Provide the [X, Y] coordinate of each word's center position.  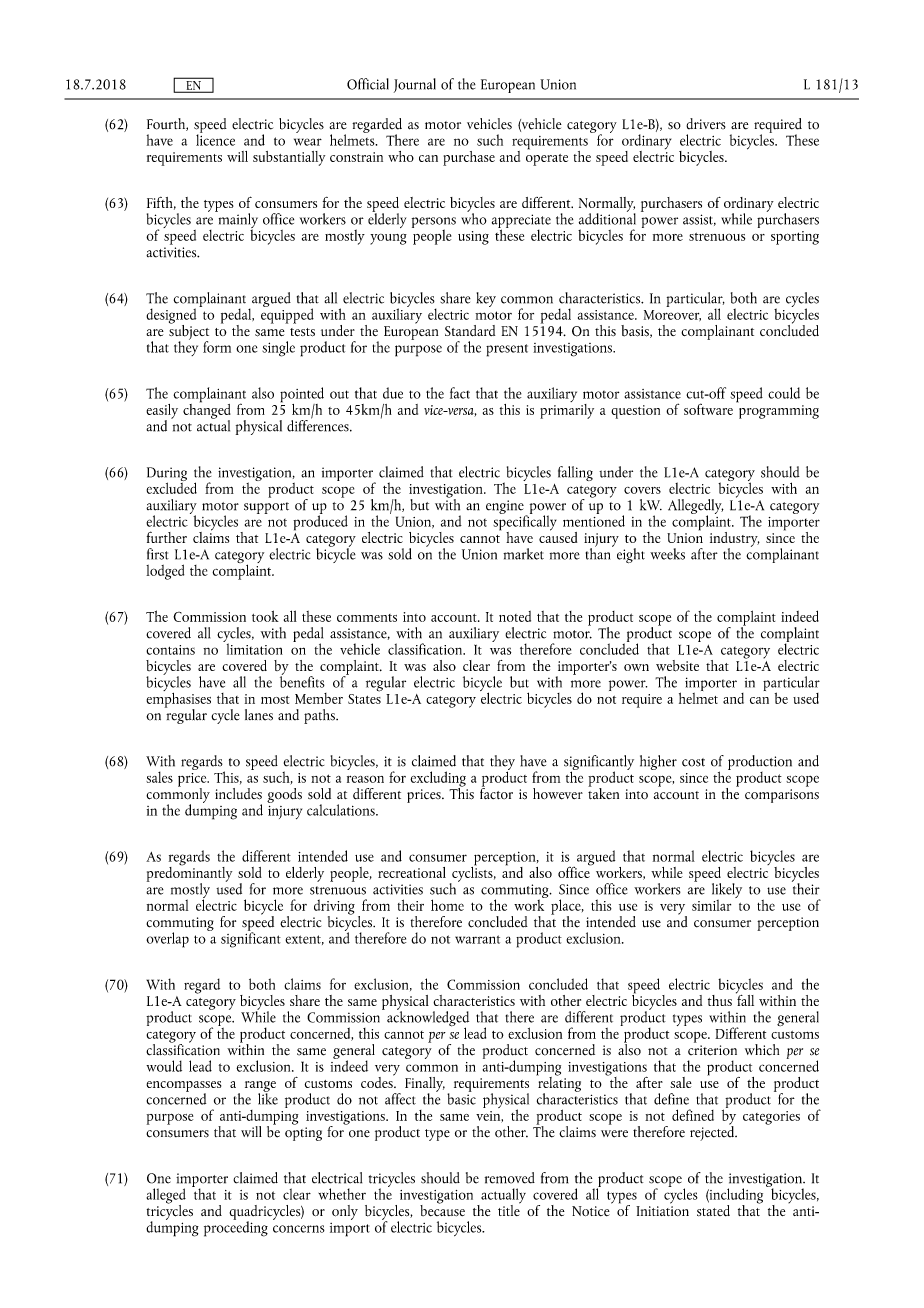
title [509, 1209]
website [677, 666]
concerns [299, 1229]
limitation [253, 648]
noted [515, 616]
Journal [415, 85]
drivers [706, 124]
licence [215, 139]
